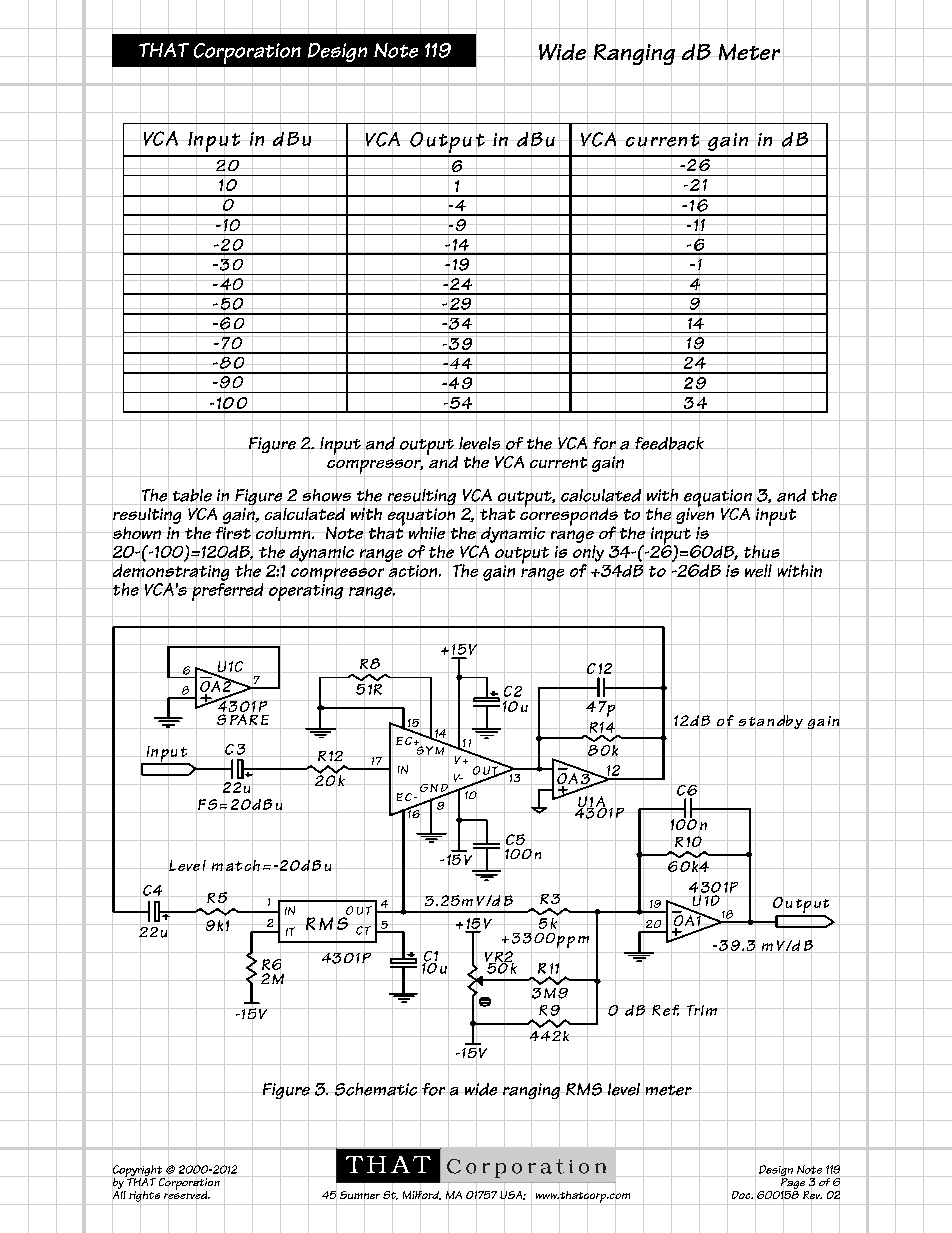 The height and width of the screenshot is (1233, 952). What do you see at coordinates (761, 552) in the screenshot?
I see `thus` at bounding box center [761, 552].
